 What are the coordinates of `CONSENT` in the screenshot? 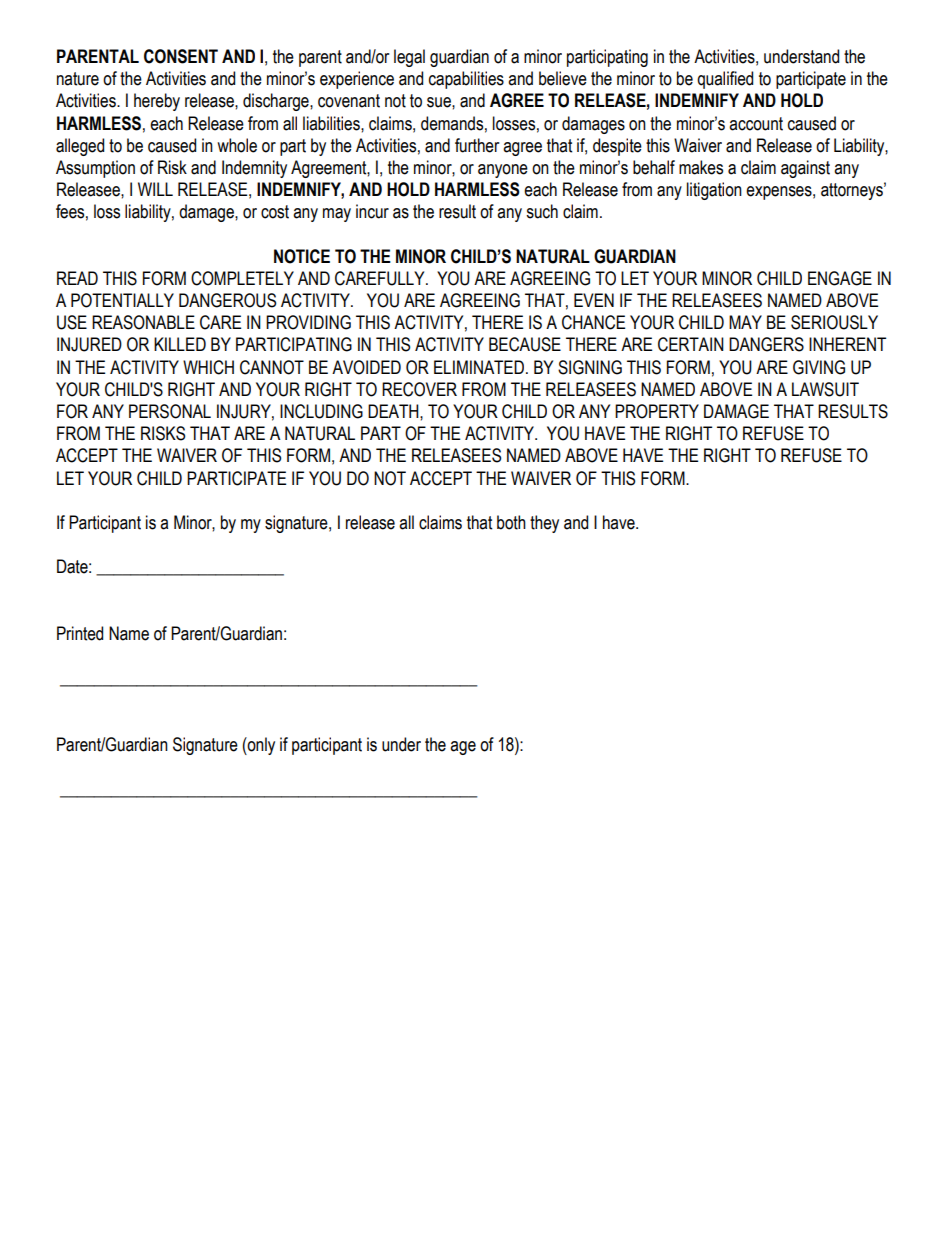 It's located at (181, 56).
